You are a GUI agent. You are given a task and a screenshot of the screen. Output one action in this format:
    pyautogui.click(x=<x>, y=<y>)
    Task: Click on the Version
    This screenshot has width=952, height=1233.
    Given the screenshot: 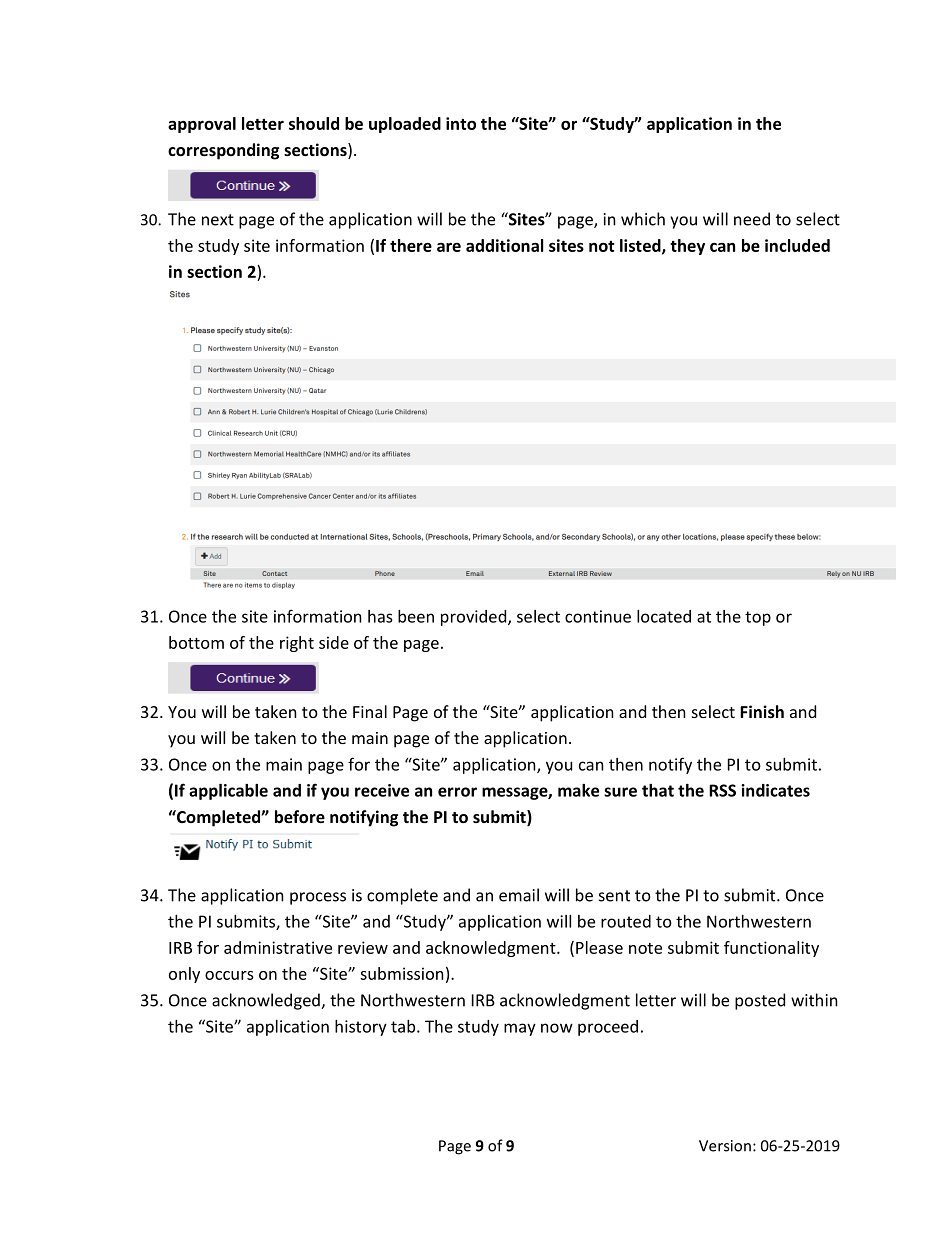 What is the action you would take?
    pyautogui.click(x=725, y=1146)
